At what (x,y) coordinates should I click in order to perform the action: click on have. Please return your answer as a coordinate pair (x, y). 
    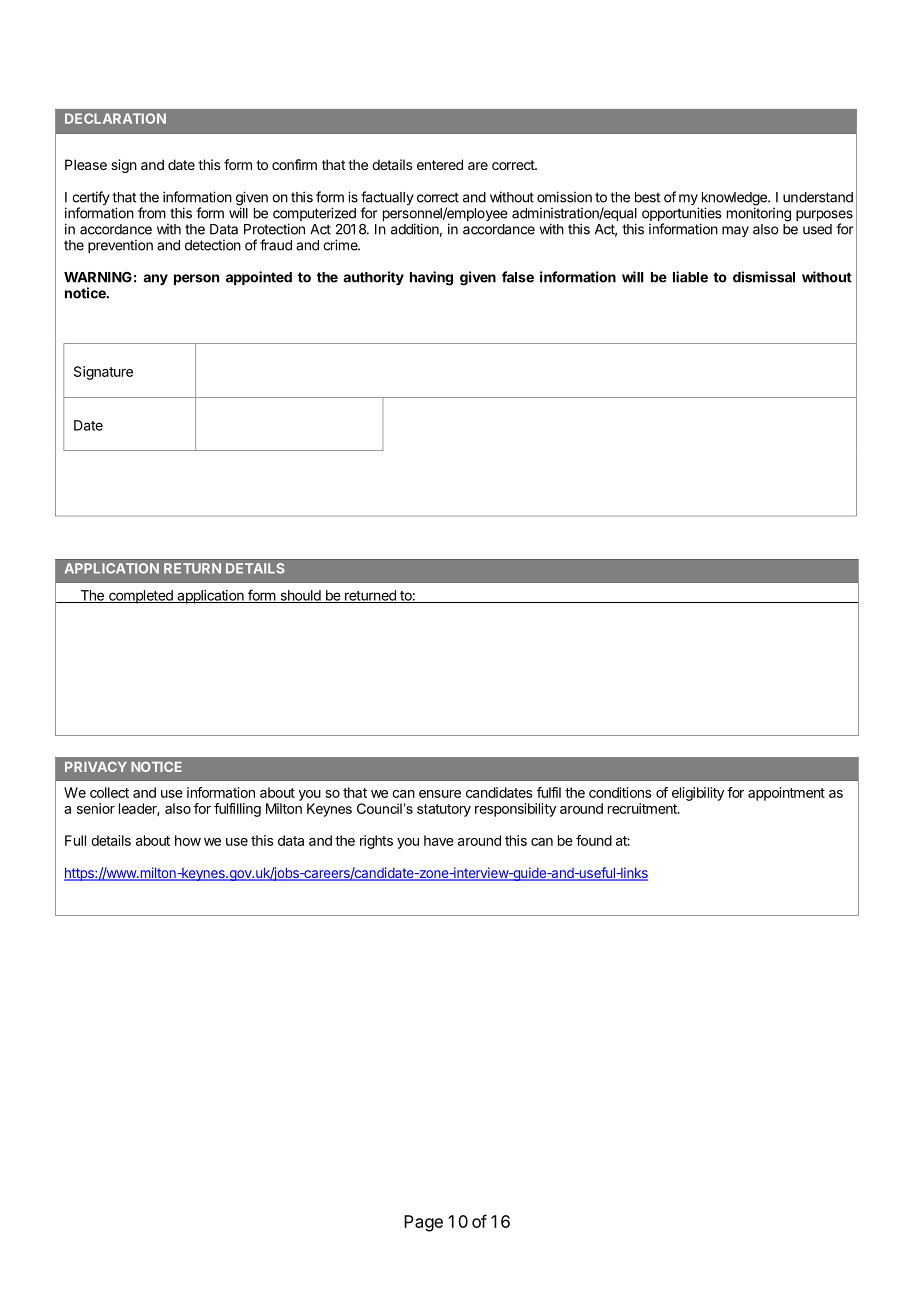
    Looking at the image, I should click on (439, 840).
